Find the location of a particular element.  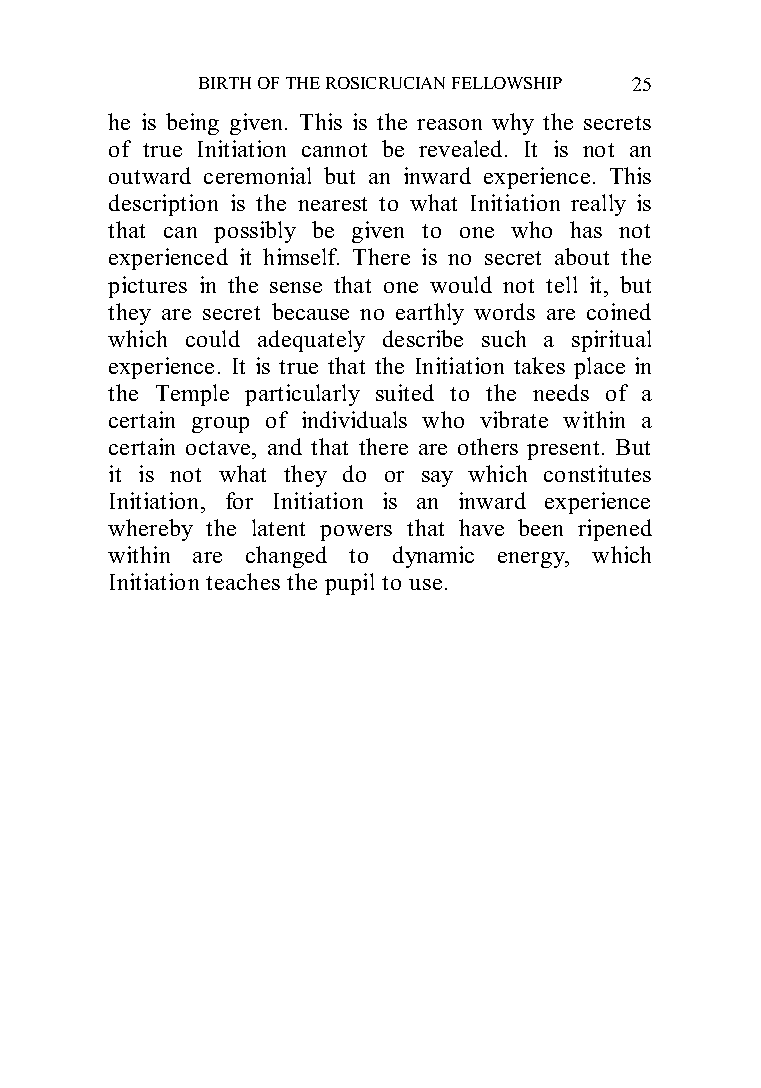

spiritual is located at coordinates (611, 341).
